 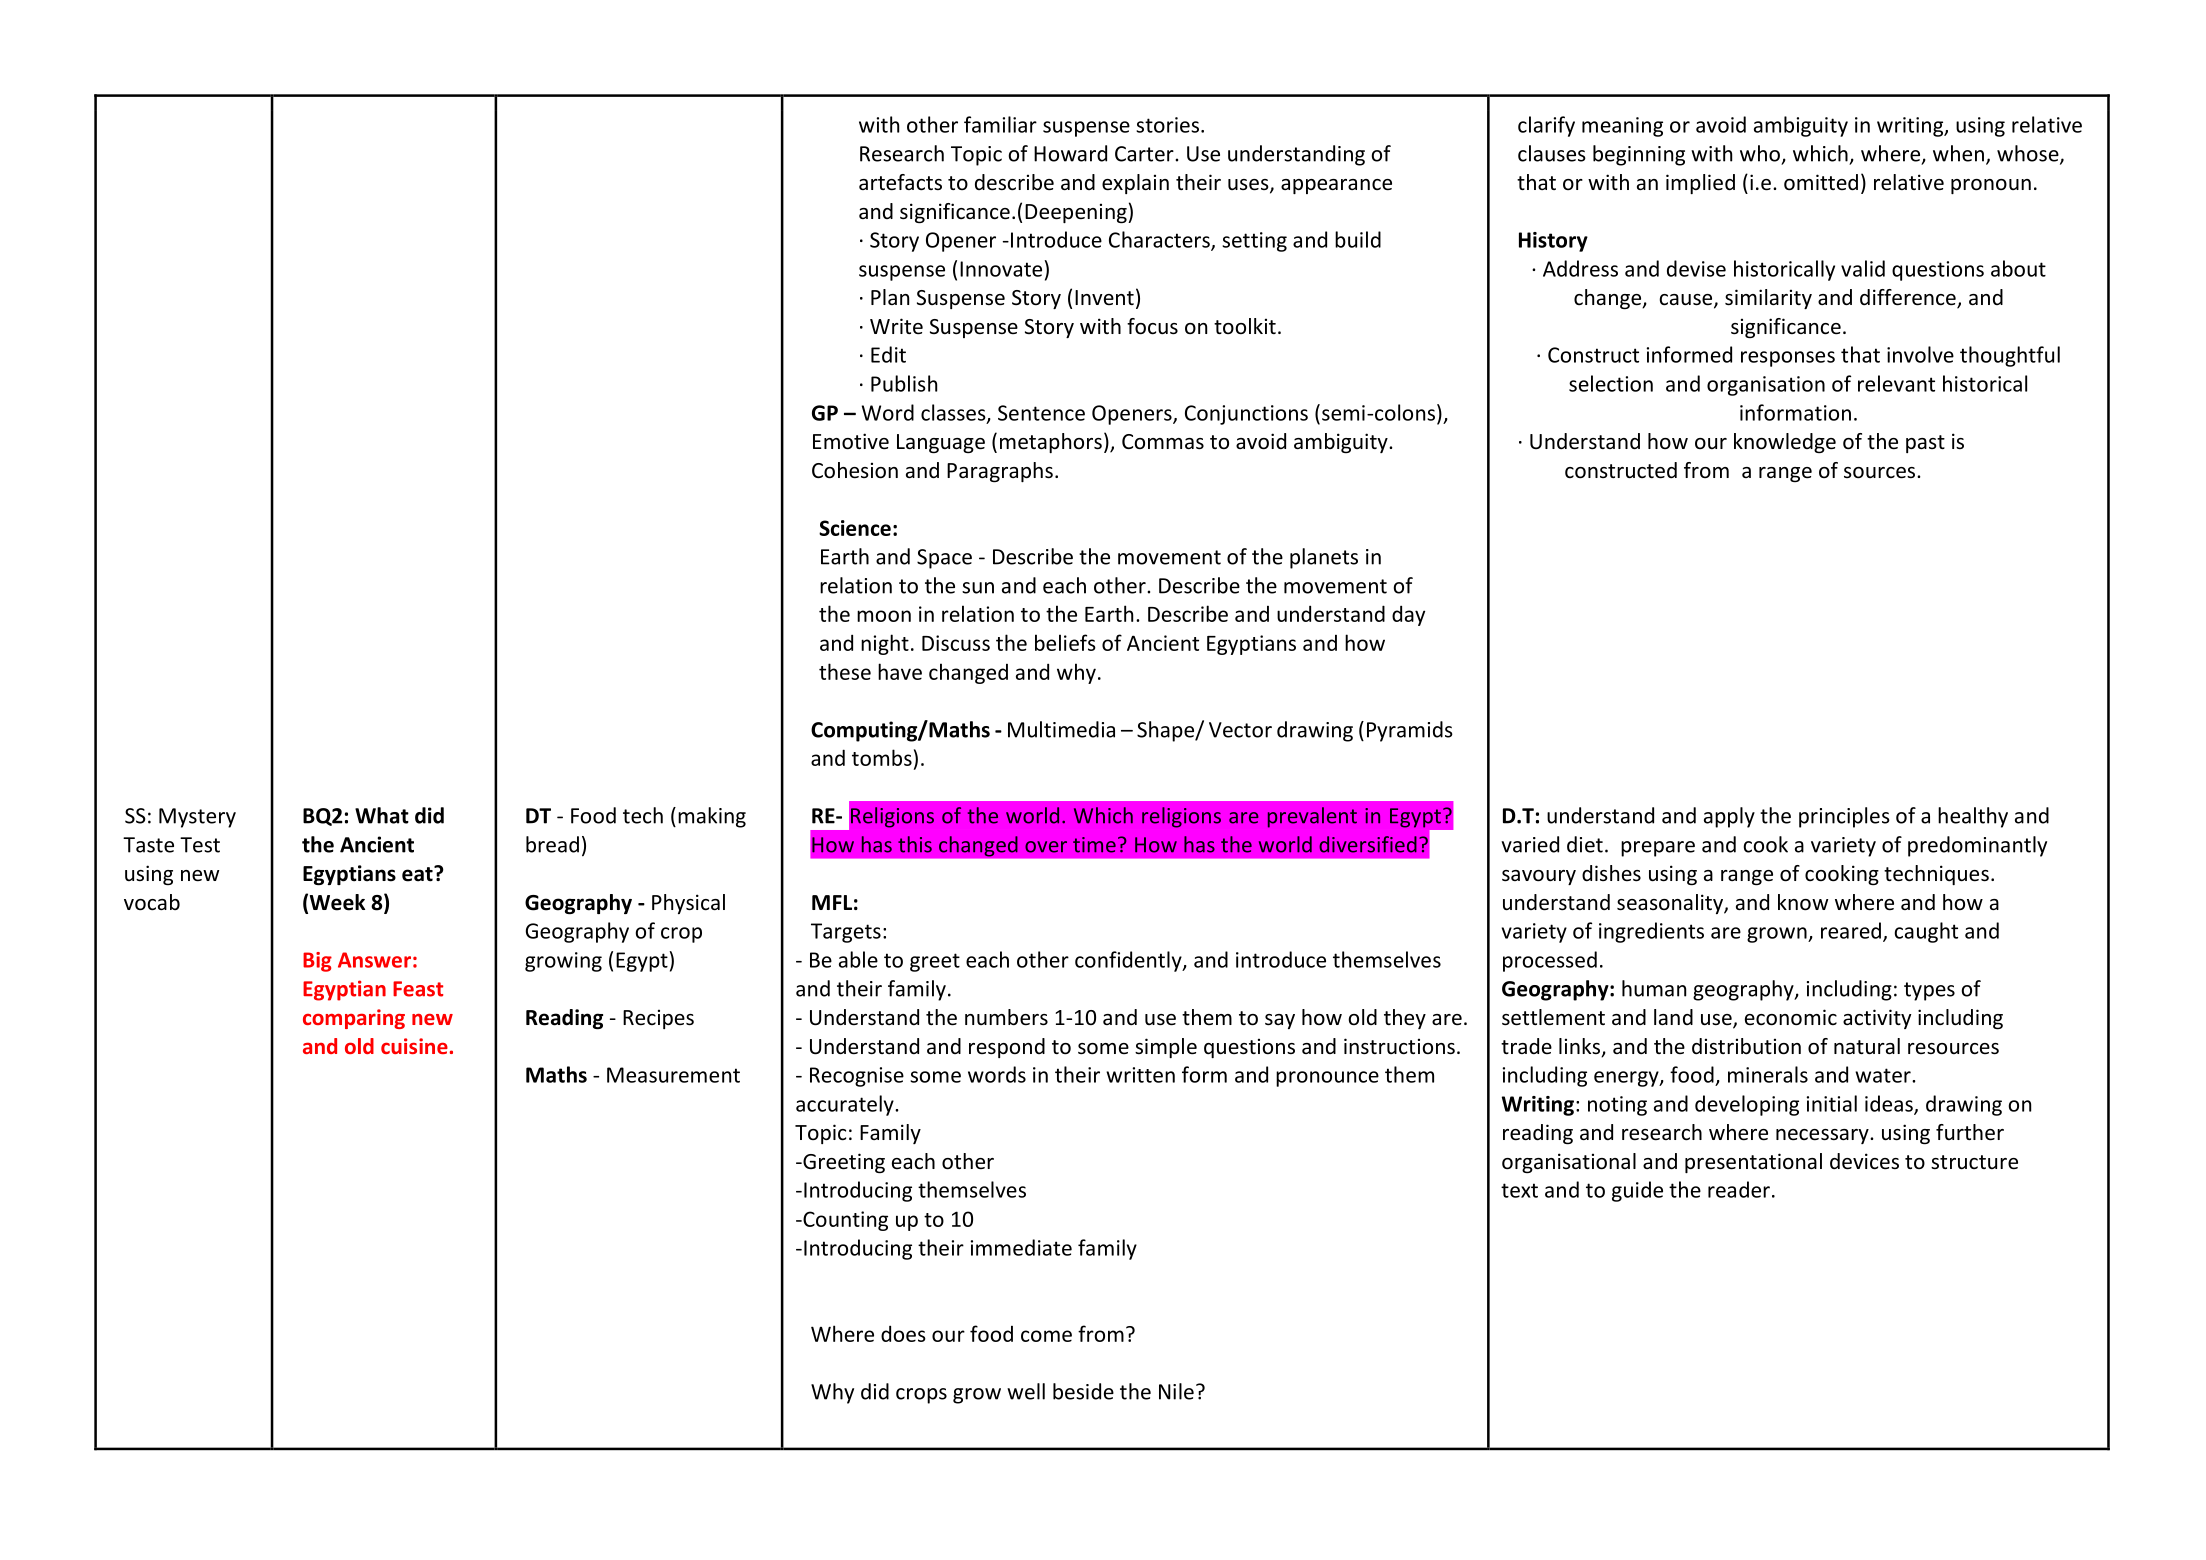 I want to click on cuisine, so click(x=415, y=1046).
